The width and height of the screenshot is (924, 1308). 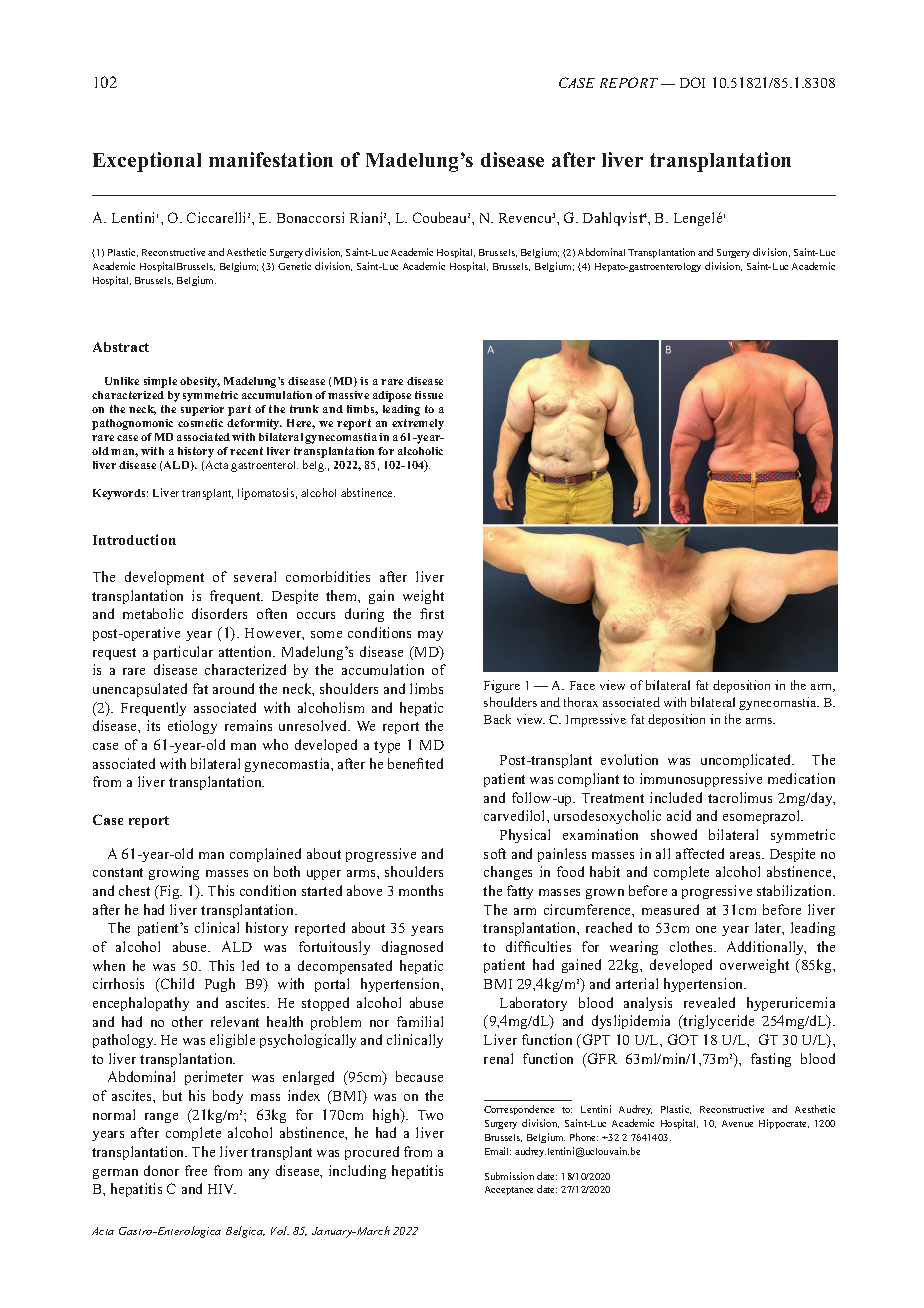 What do you see at coordinates (582, 685) in the screenshot?
I see `Face` at bounding box center [582, 685].
